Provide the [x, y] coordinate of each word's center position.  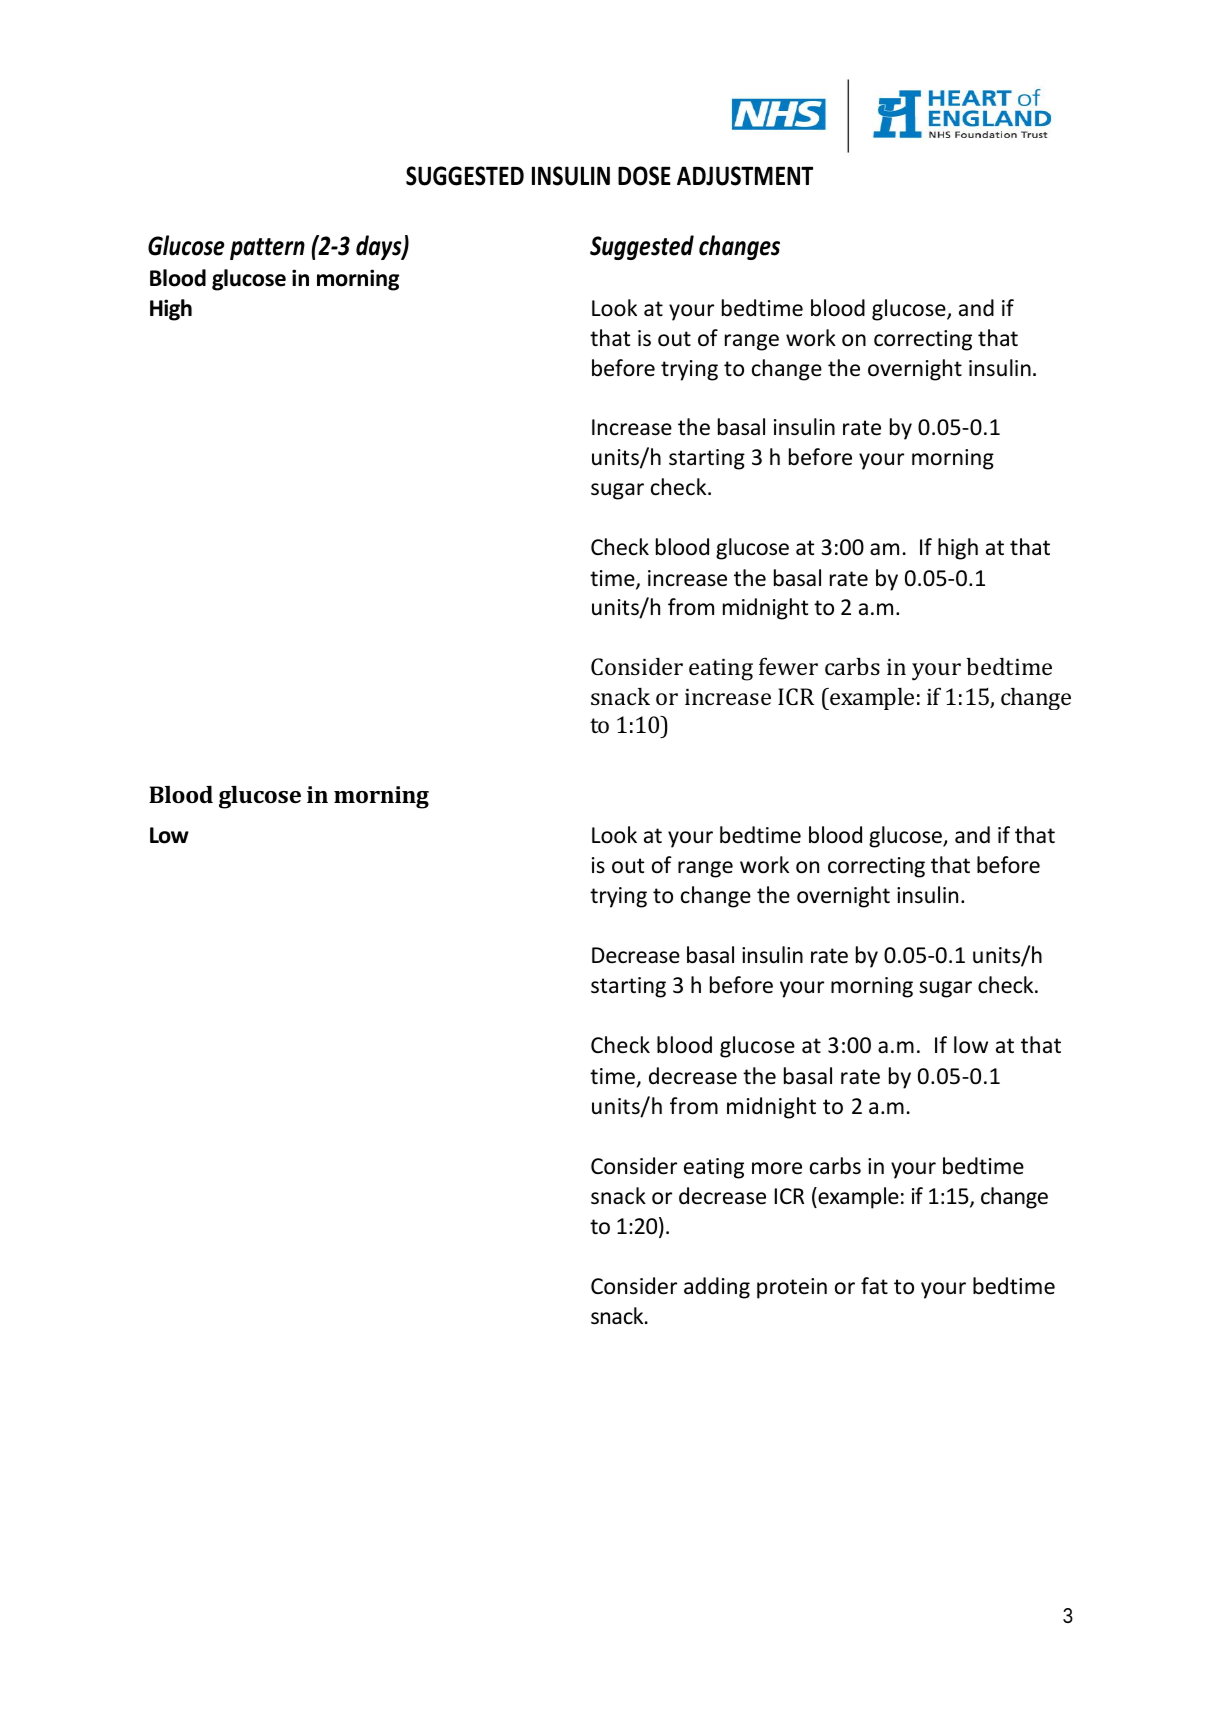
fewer [788, 666]
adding [717, 1288]
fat [874, 1286]
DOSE [644, 176]
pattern [267, 249]
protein [792, 1288]
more [777, 1168]
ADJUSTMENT [745, 176]
